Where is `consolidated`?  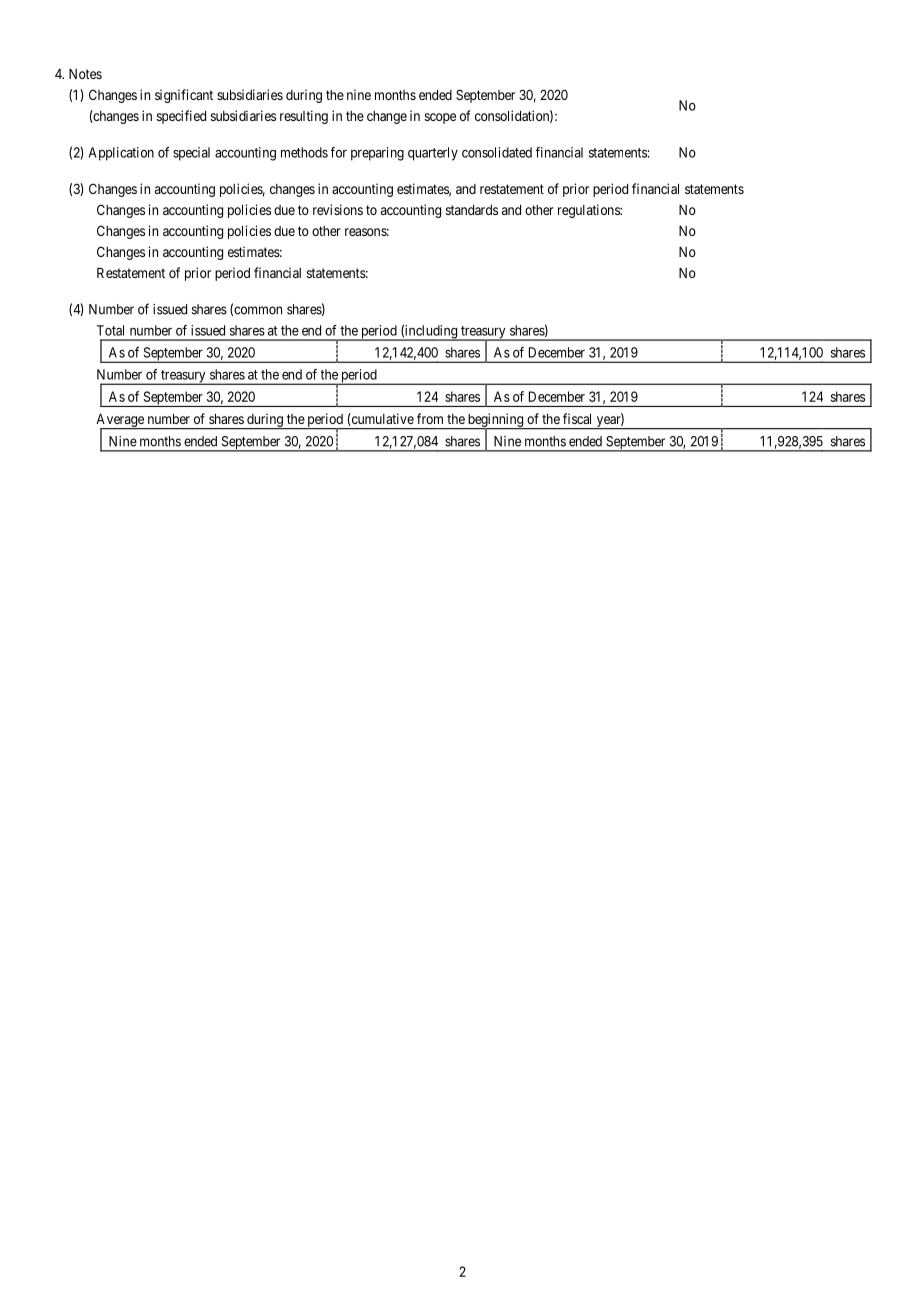
consolidated is located at coordinates (497, 152).
